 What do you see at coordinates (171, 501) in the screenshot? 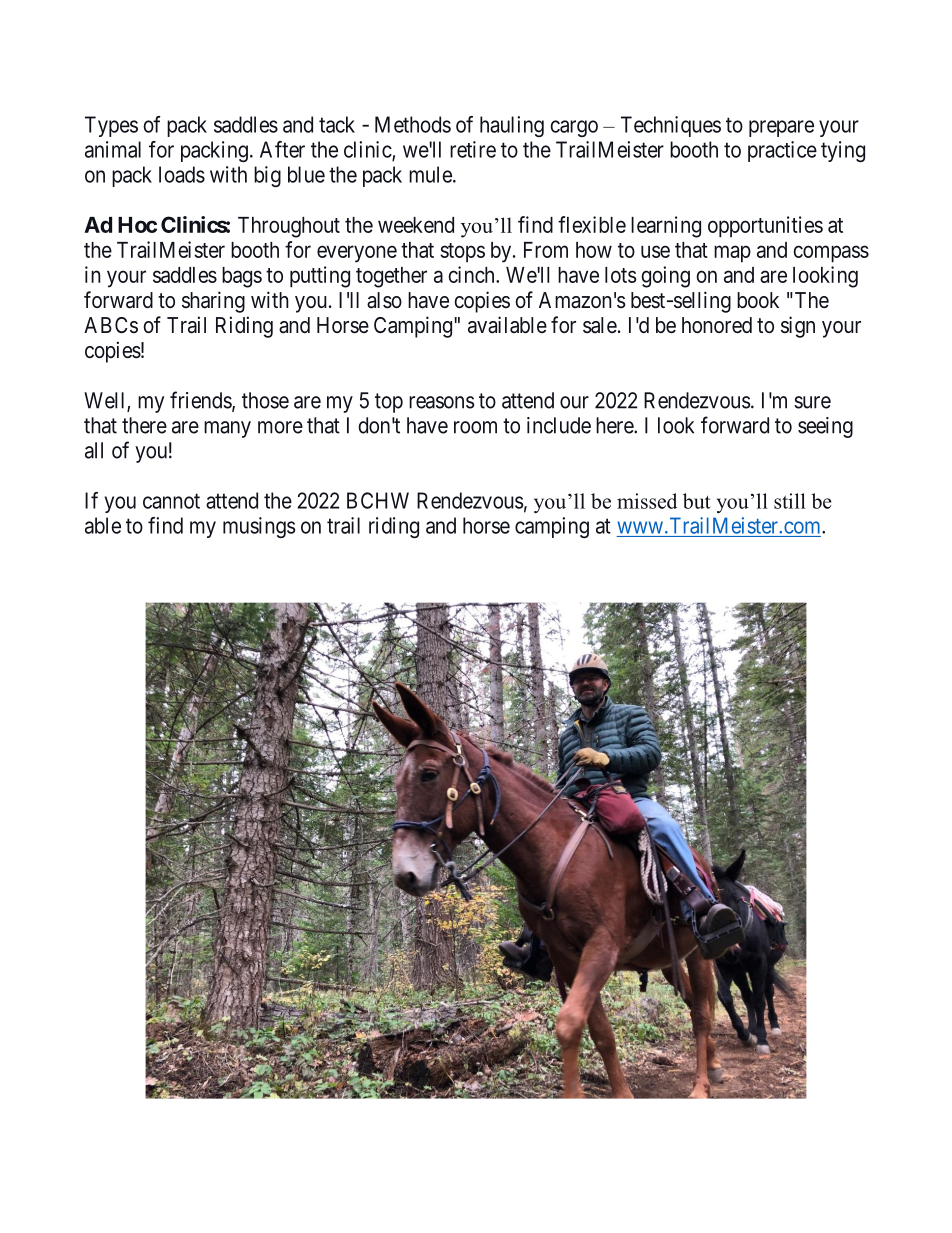
I see `cannot` at bounding box center [171, 501].
